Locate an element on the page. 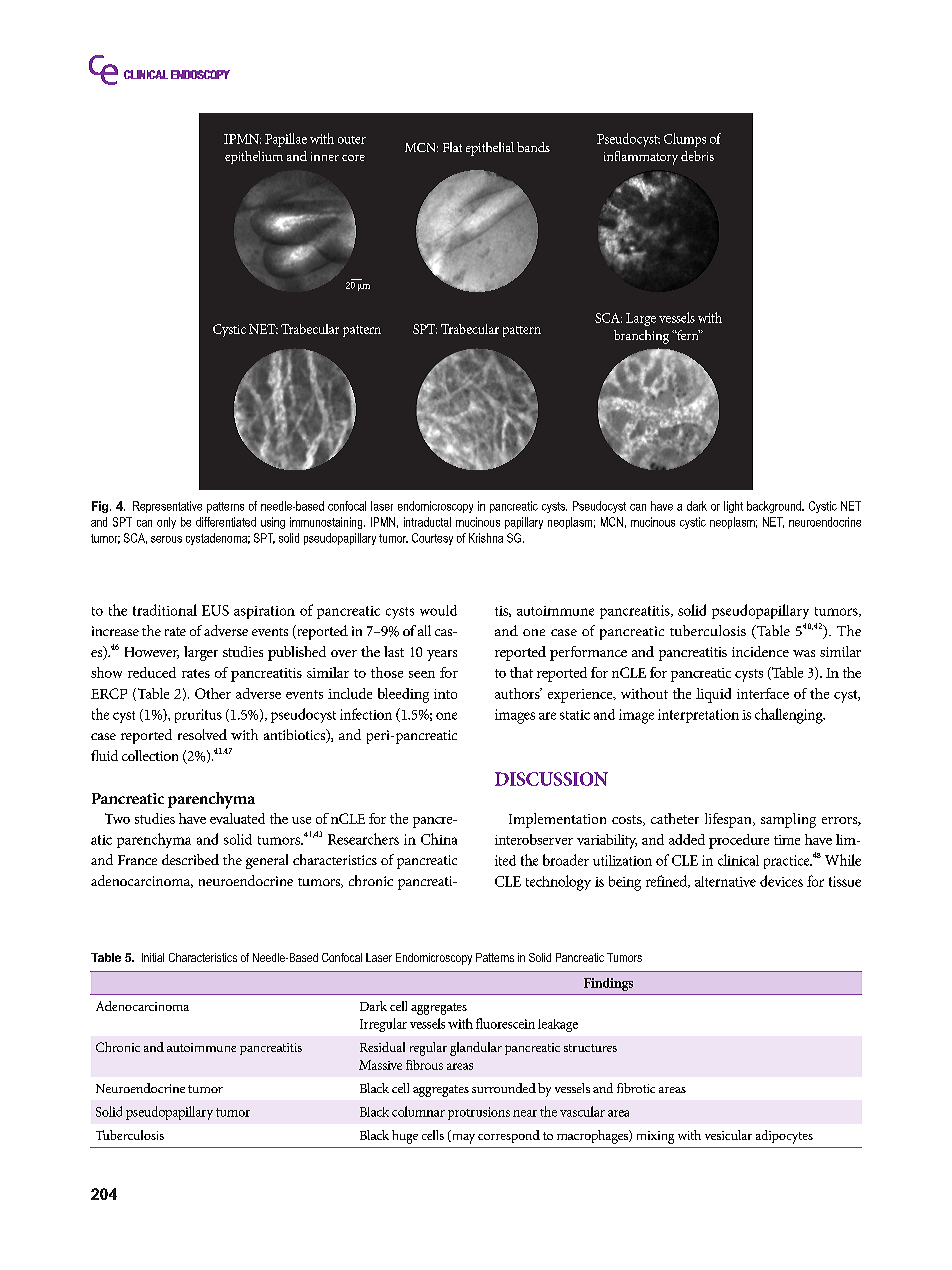 This document has width=952, height=1270. Massive is located at coordinates (380, 1065).
